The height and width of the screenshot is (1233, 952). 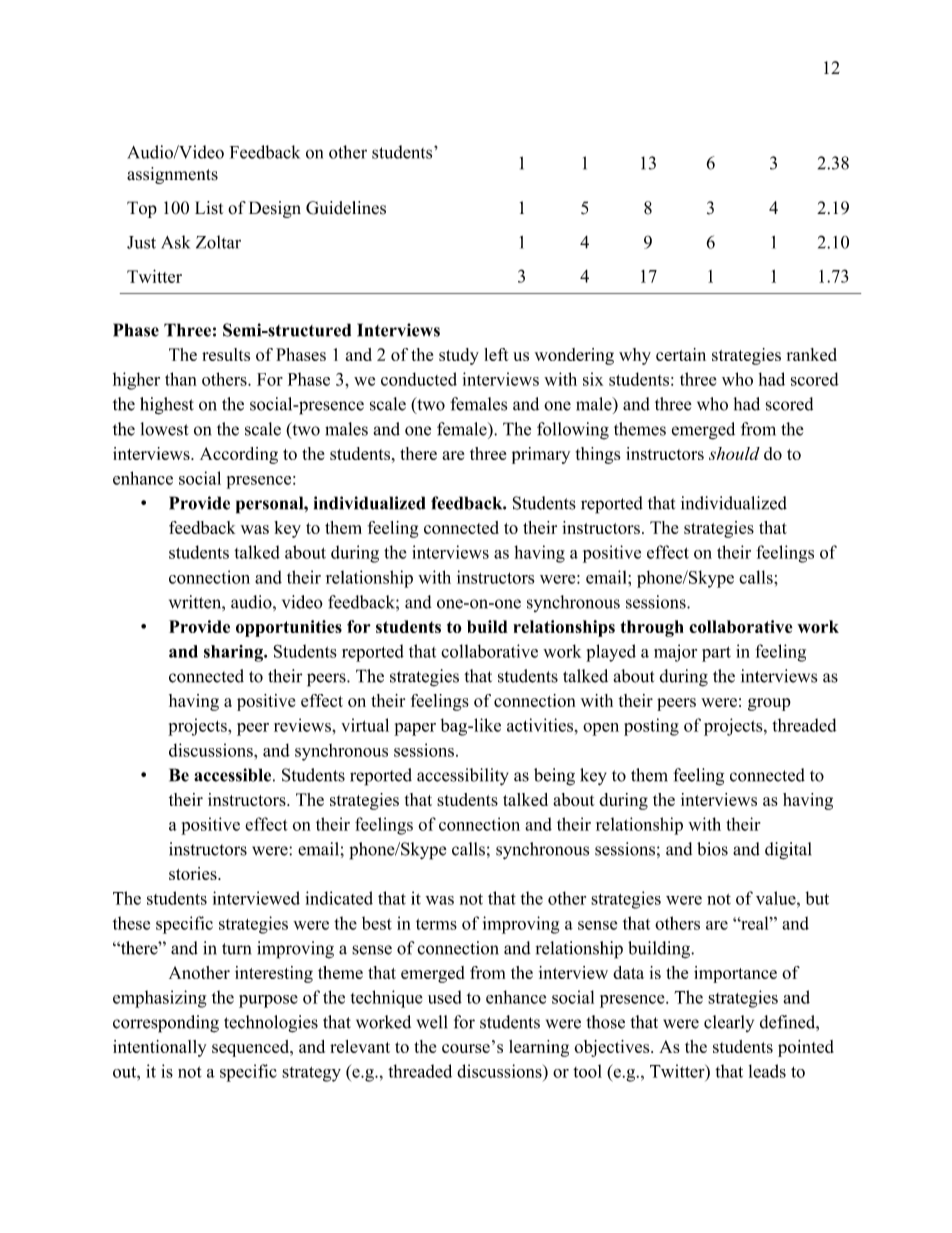 I want to click on clearly, so click(x=729, y=1023).
